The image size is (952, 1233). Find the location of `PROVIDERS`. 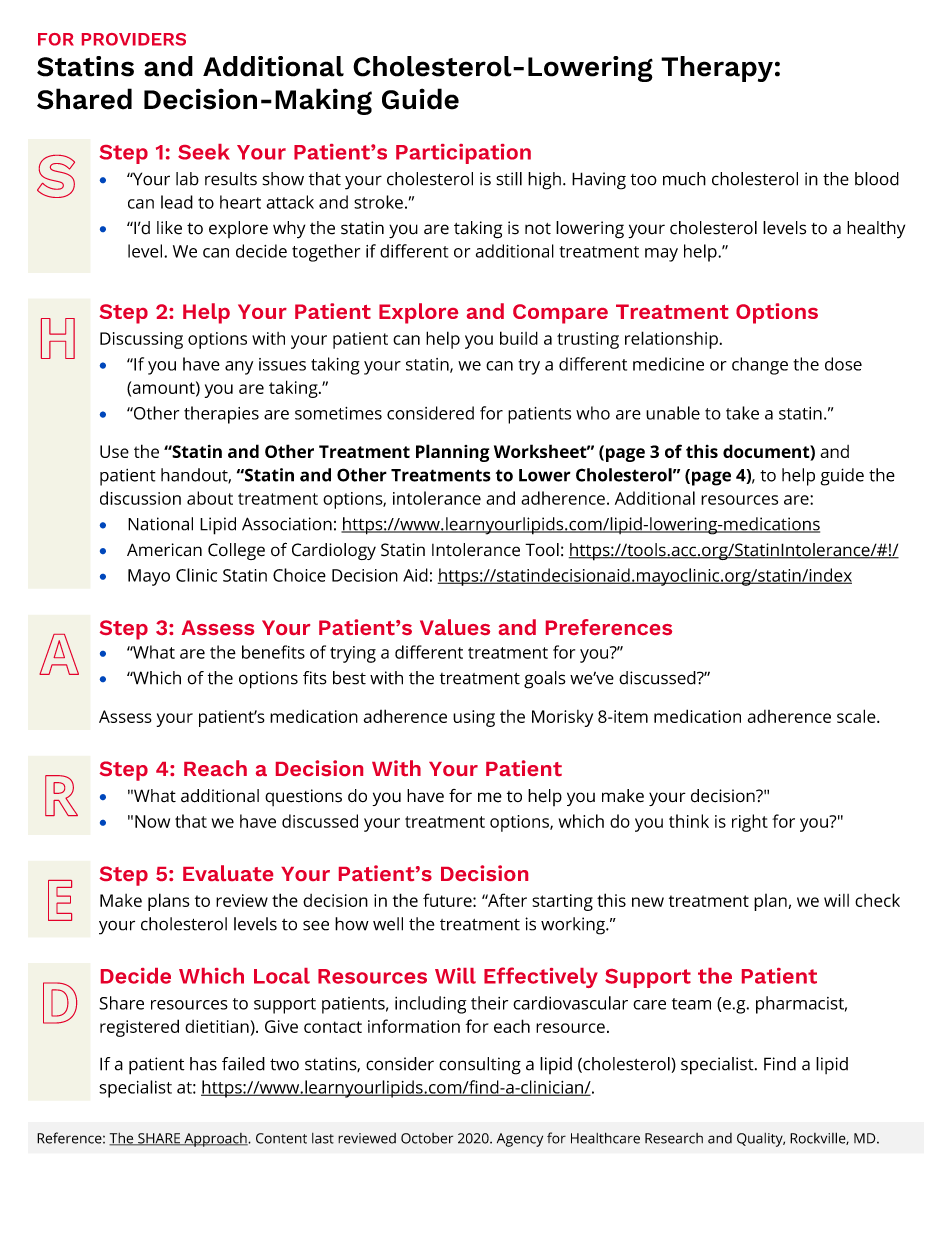

PROVIDERS is located at coordinates (134, 39).
